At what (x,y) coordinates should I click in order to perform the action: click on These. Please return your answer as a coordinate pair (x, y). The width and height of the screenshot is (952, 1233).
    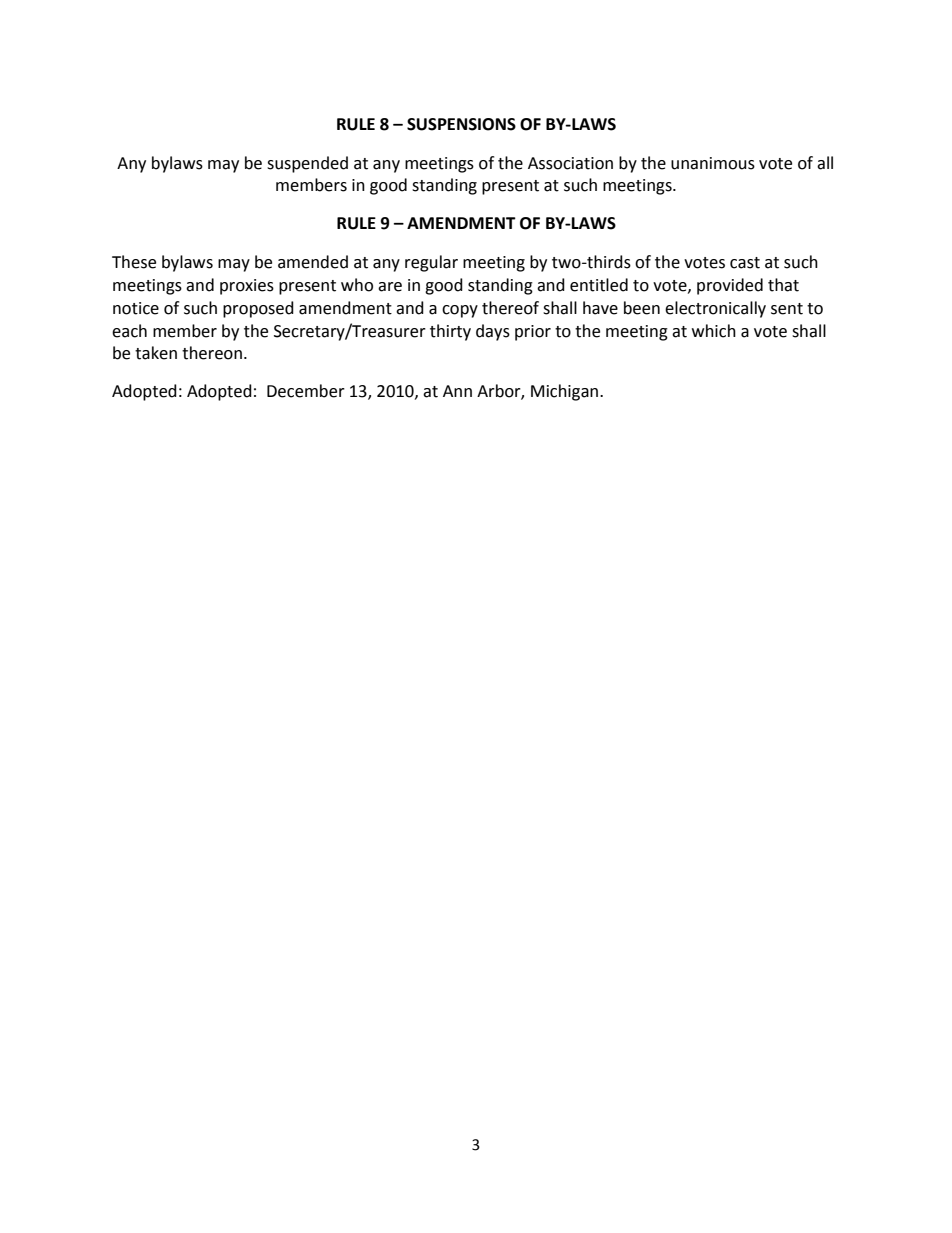
    Looking at the image, I should click on (134, 262).
